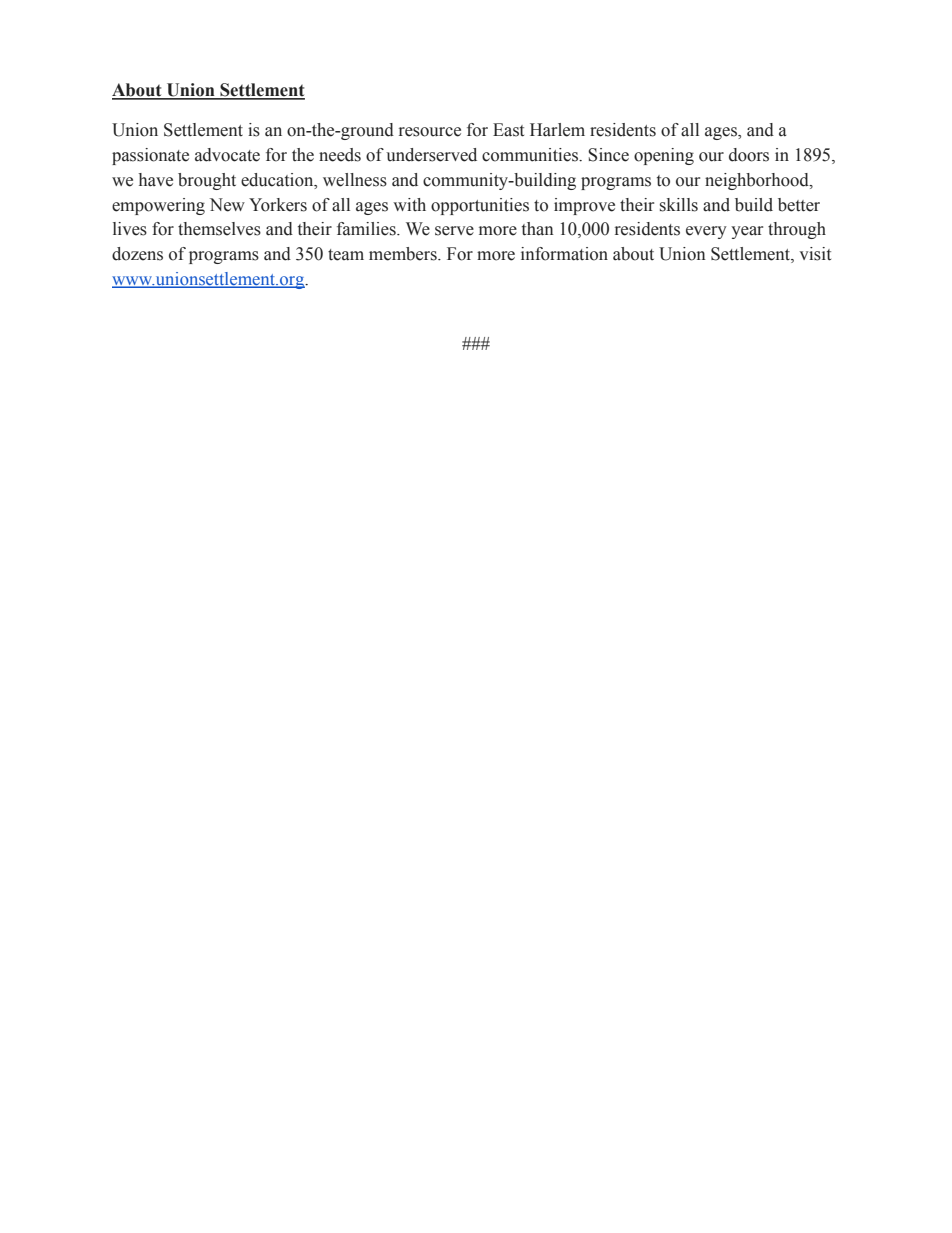 The width and height of the screenshot is (952, 1233). Describe the element at coordinates (758, 181) in the screenshot. I see `neighborhood` at that location.
